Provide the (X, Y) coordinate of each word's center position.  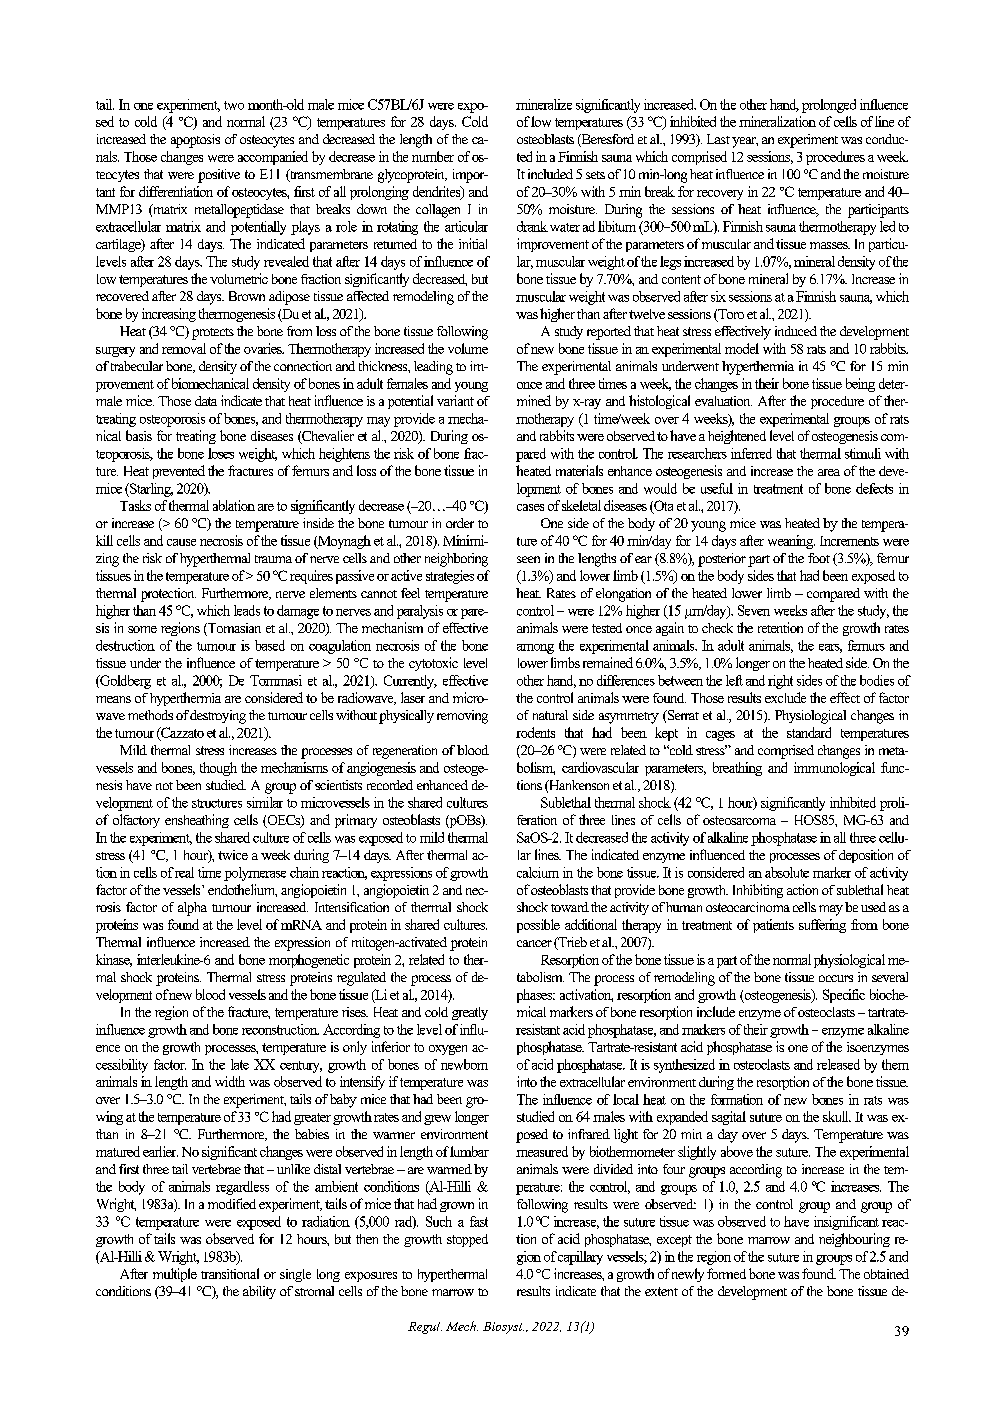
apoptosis (195, 141)
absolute (787, 872)
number (433, 156)
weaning (791, 542)
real (184, 872)
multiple (175, 1275)
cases (530, 507)
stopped (467, 1240)
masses (830, 245)
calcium (538, 872)
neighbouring (854, 1240)
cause (181, 542)
